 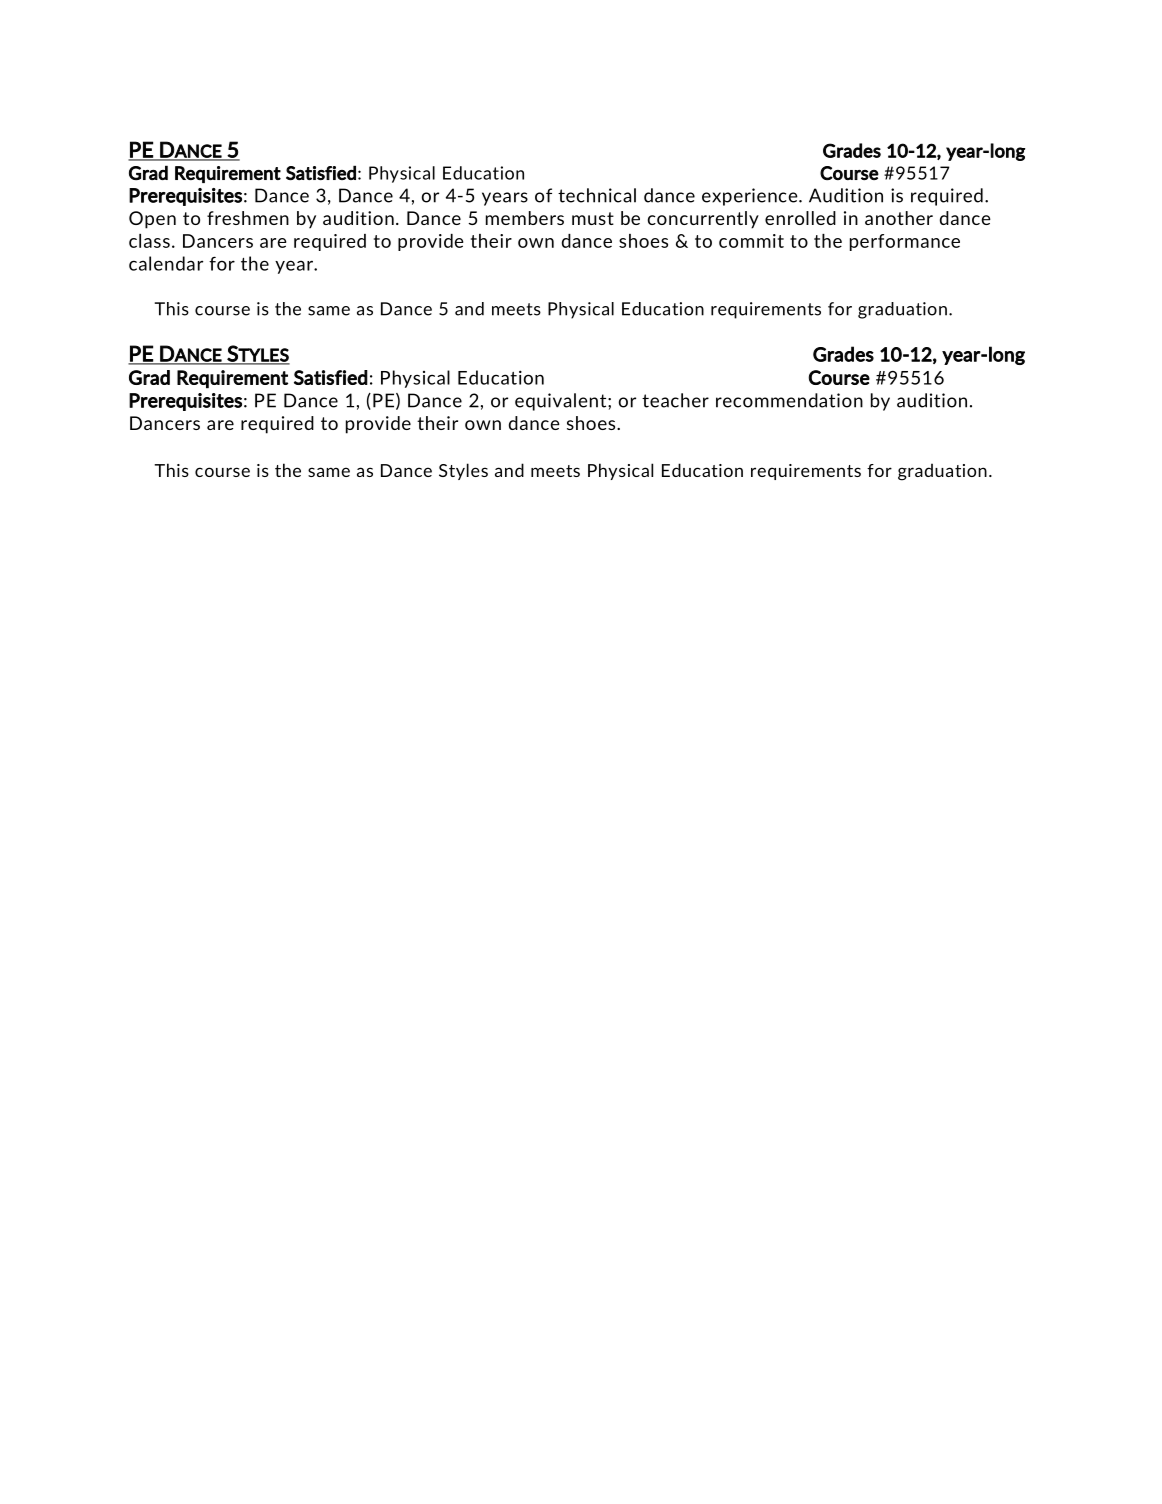 I want to click on experience, so click(x=751, y=197).
